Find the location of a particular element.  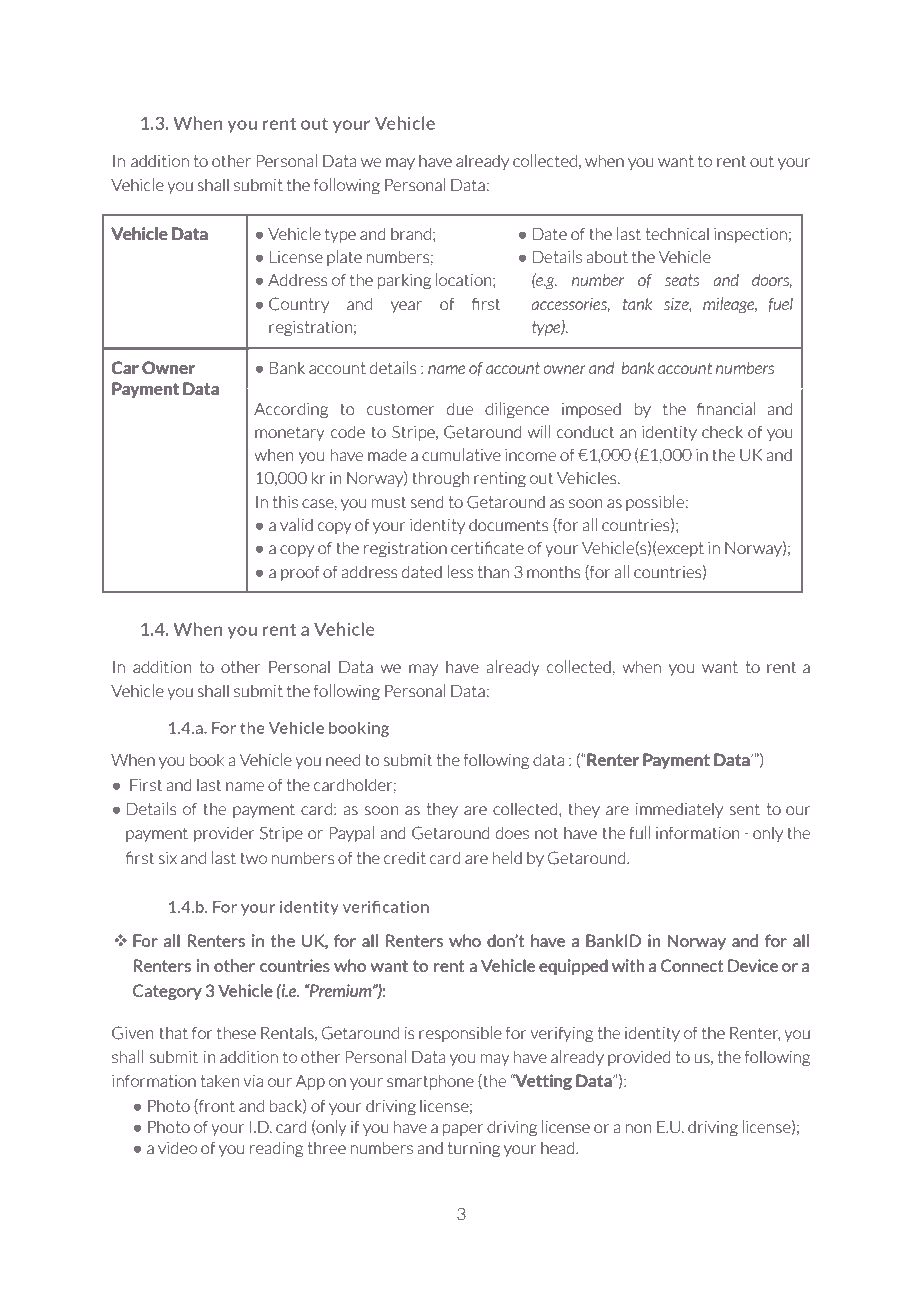

verification is located at coordinates (386, 906).
